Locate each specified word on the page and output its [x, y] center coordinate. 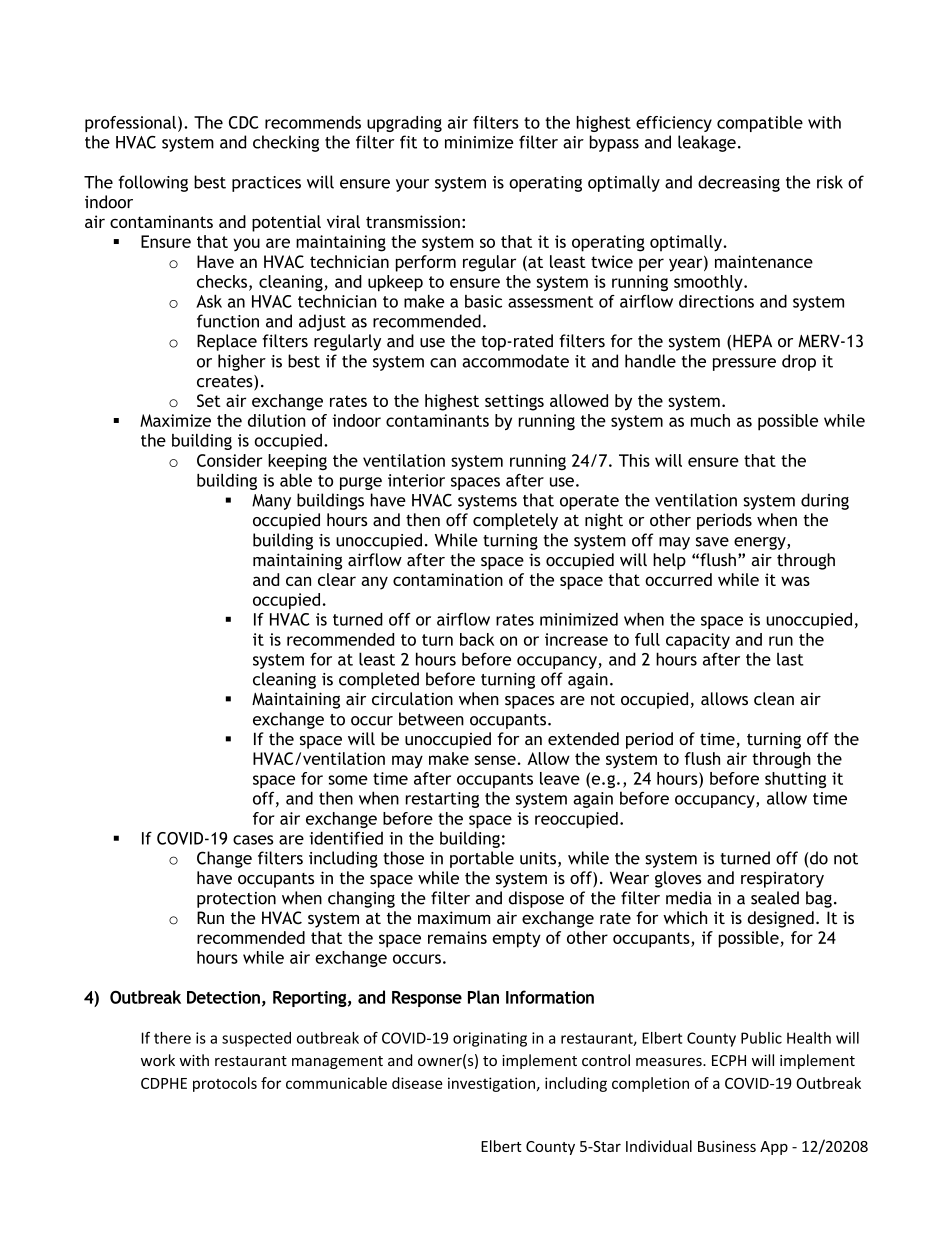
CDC [244, 122]
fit [408, 142]
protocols [225, 1084]
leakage [707, 143]
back [477, 639]
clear [337, 579]
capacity [698, 641]
